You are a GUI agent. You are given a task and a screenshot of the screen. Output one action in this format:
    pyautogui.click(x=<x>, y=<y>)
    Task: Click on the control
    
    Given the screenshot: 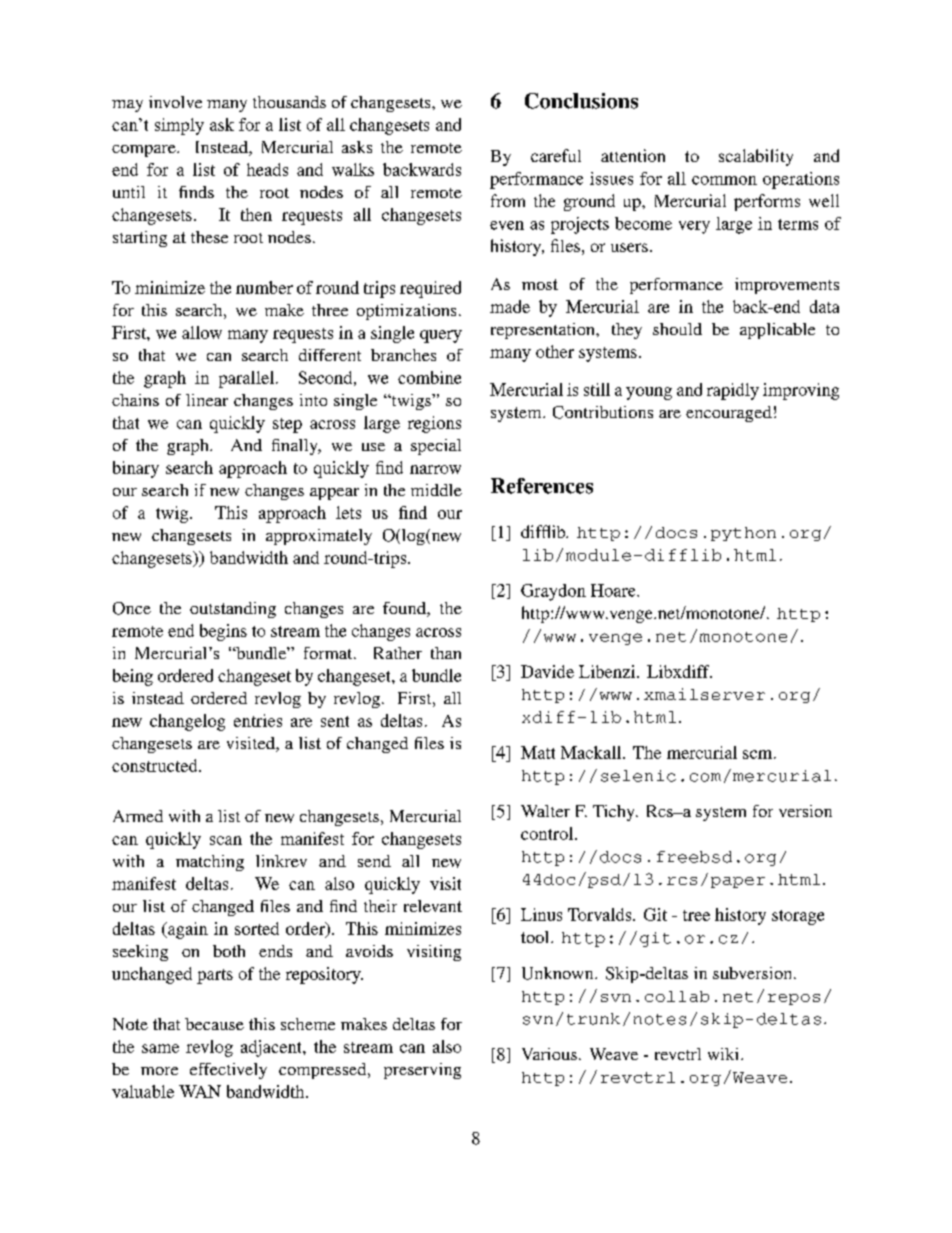 What is the action you would take?
    pyautogui.click(x=548, y=833)
